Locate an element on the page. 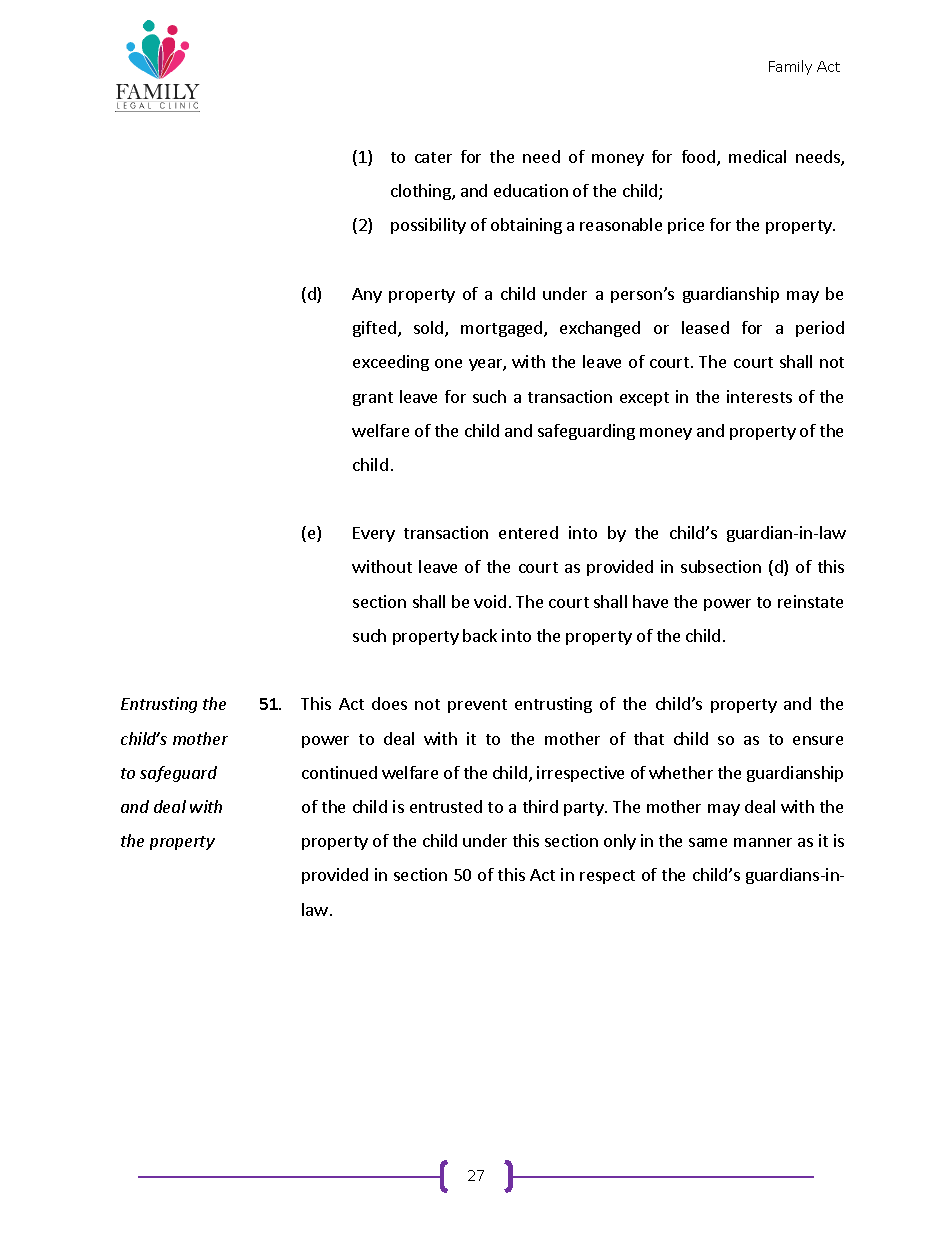 The image size is (952, 1233). interests is located at coordinates (759, 396).
